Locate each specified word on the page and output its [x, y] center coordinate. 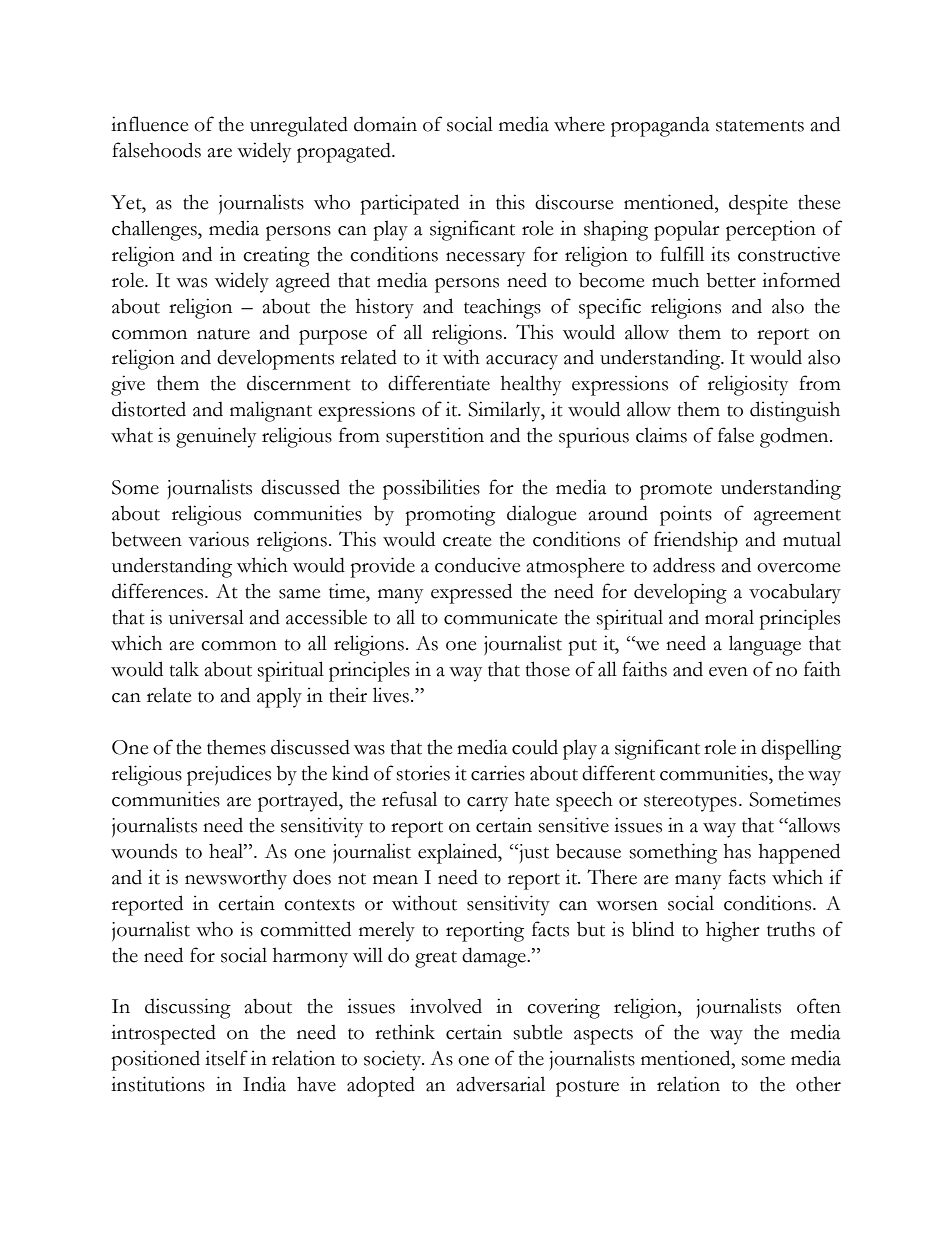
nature [223, 334]
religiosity [748, 385]
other [818, 1084]
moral [729, 617]
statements [760, 126]
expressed [471, 593]
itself [226, 1058]
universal [206, 617]
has [737, 851]
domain [385, 124]
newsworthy [236, 879]
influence [150, 124]
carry [487, 804]
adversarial [501, 1084]
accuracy [522, 362]
